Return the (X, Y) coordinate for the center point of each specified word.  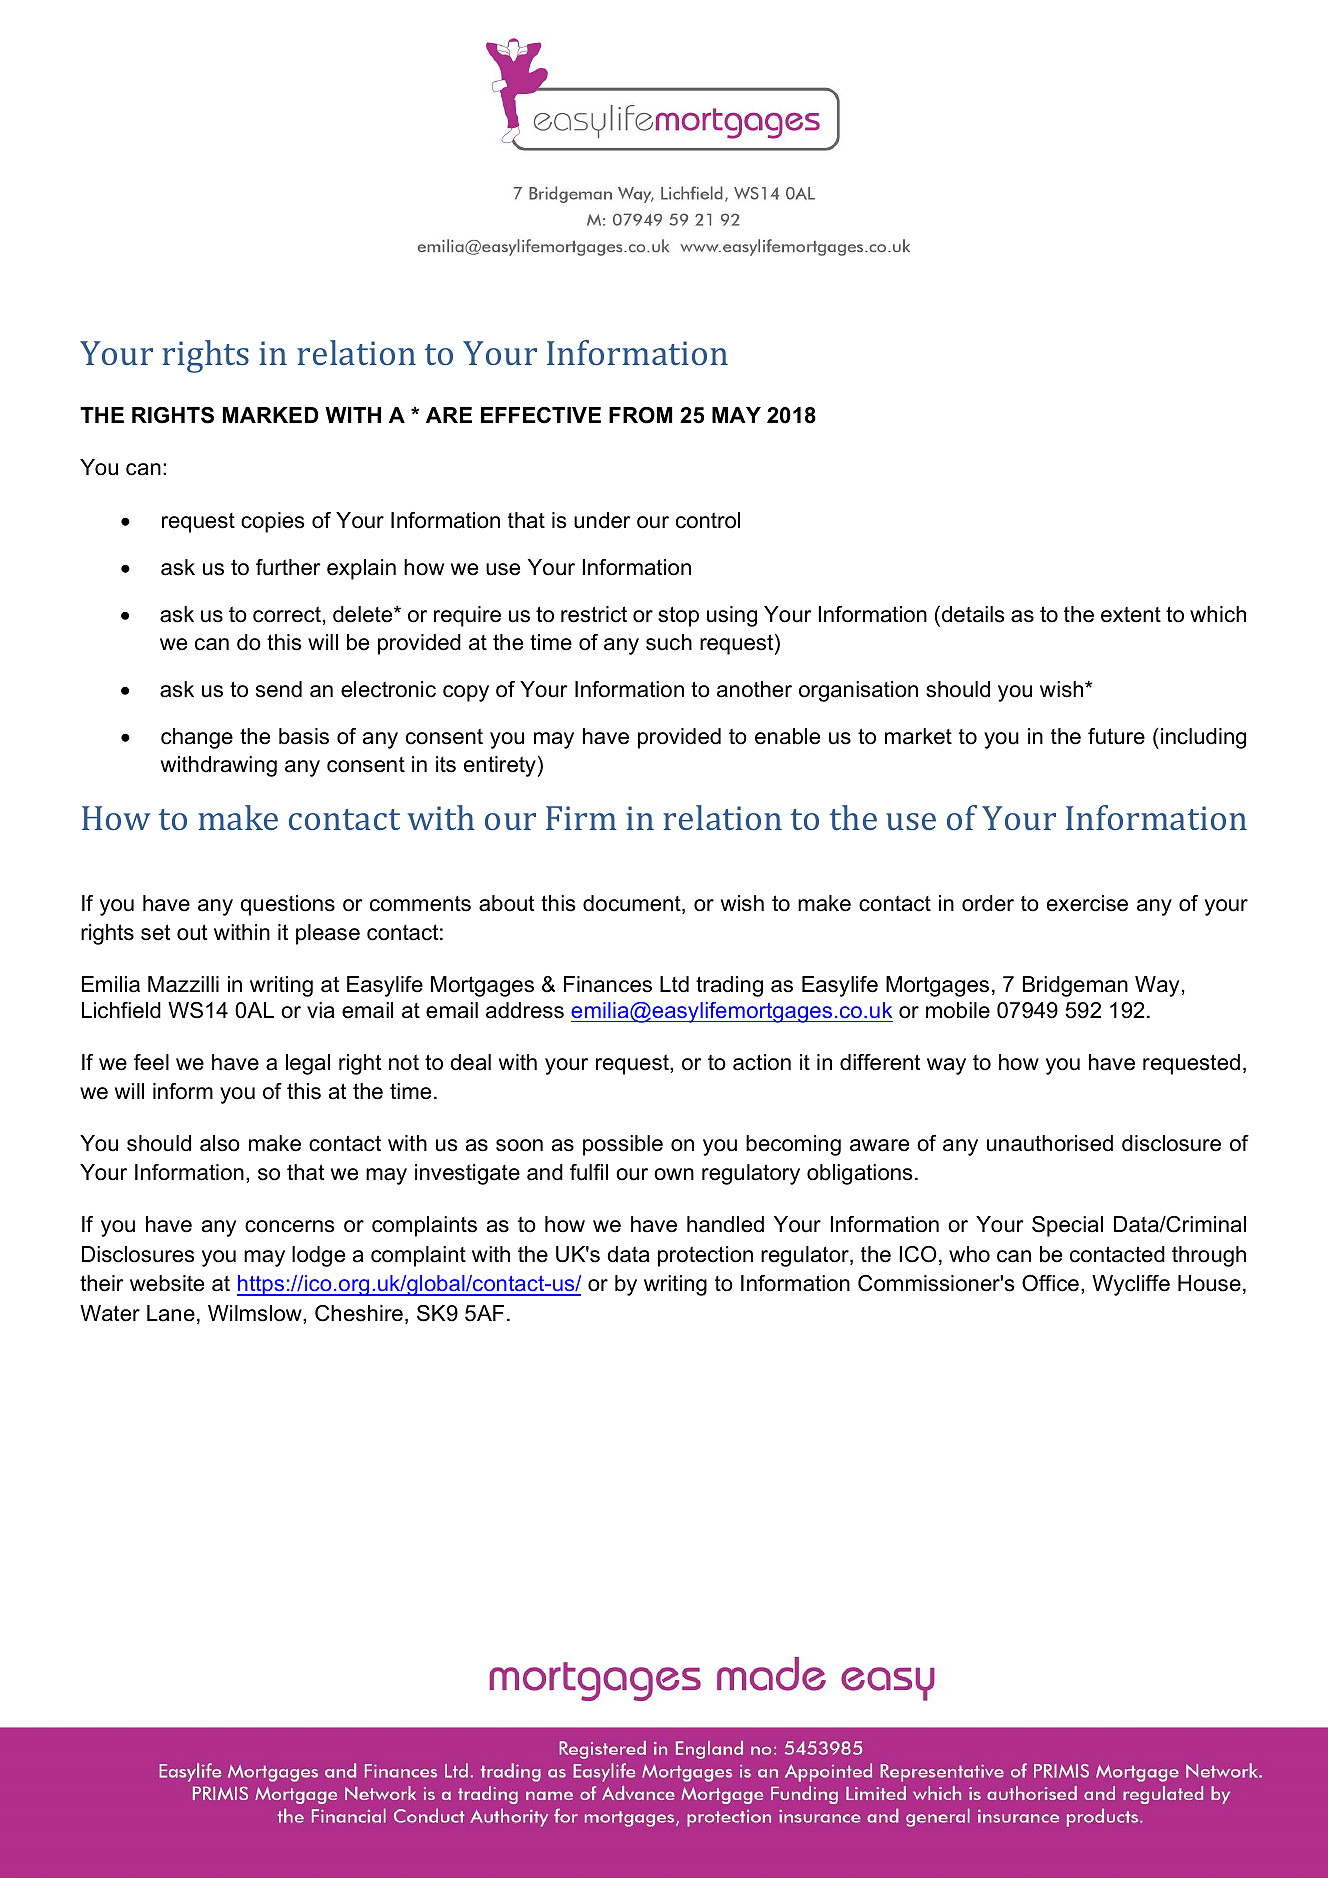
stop (678, 616)
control (708, 520)
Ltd (674, 984)
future (1116, 736)
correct (287, 614)
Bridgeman (1075, 986)
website (167, 1283)
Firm (581, 818)
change (197, 738)
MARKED (270, 415)
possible (623, 1145)
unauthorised (1050, 1143)
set (155, 932)
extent (1131, 614)
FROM (640, 415)
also (220, 1143)
